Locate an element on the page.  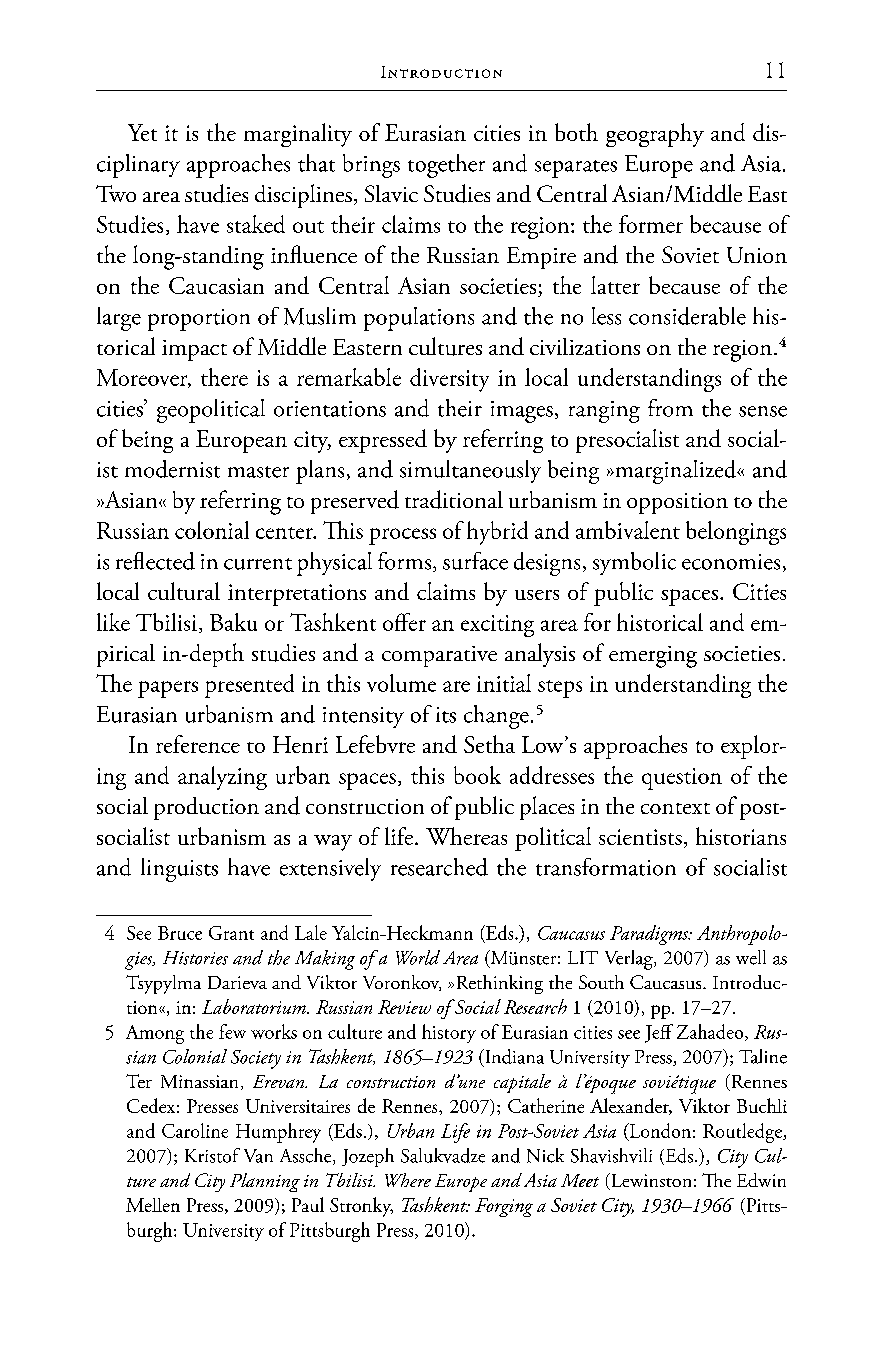
Kristof is located at coordinates (212, 1155).
